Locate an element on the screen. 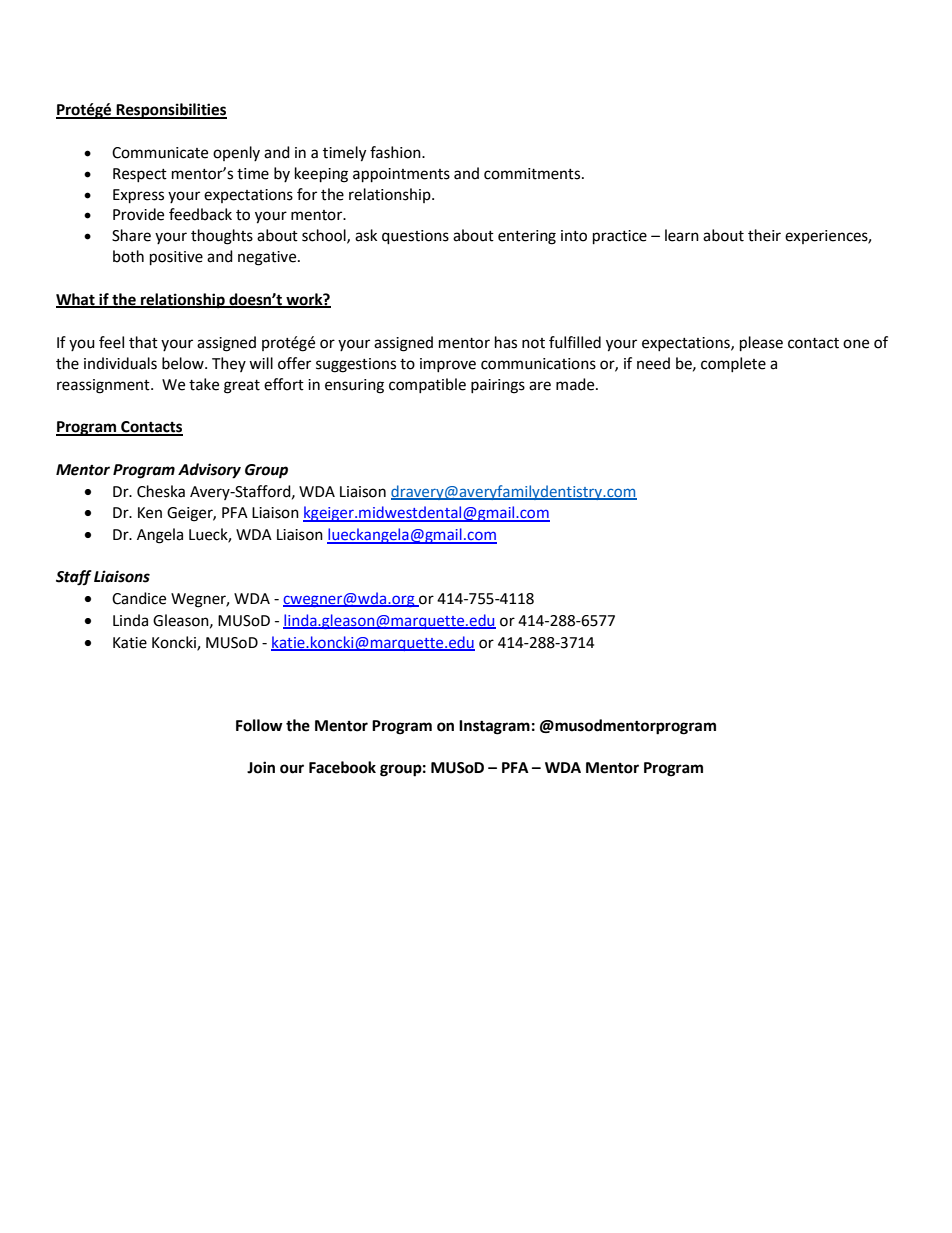 Image resolution: width=952 pixels, height=1233 pixels. Responsibilities is located at coordinates (170, 111).
